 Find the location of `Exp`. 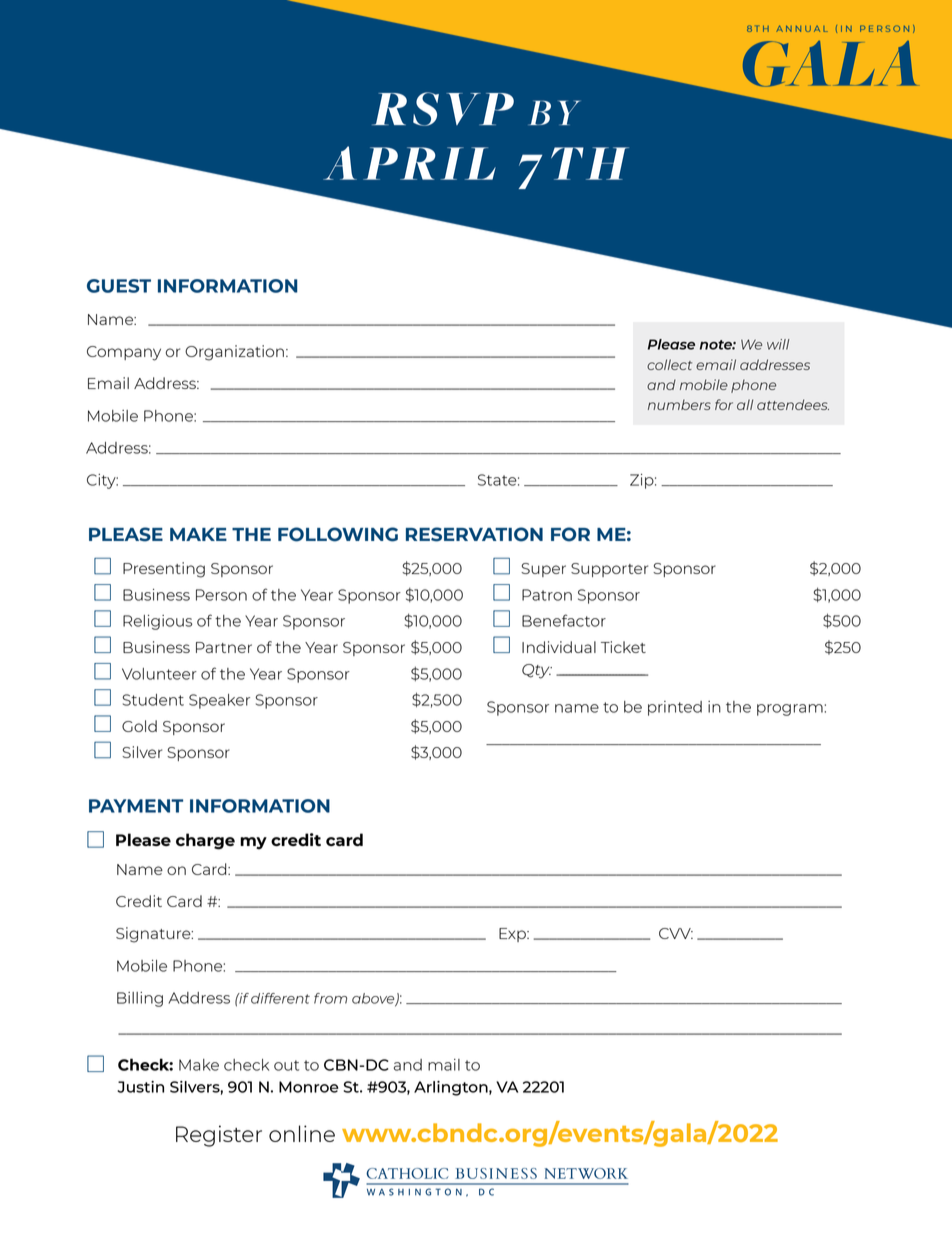

Exp is located at coordinates (513, 935).
